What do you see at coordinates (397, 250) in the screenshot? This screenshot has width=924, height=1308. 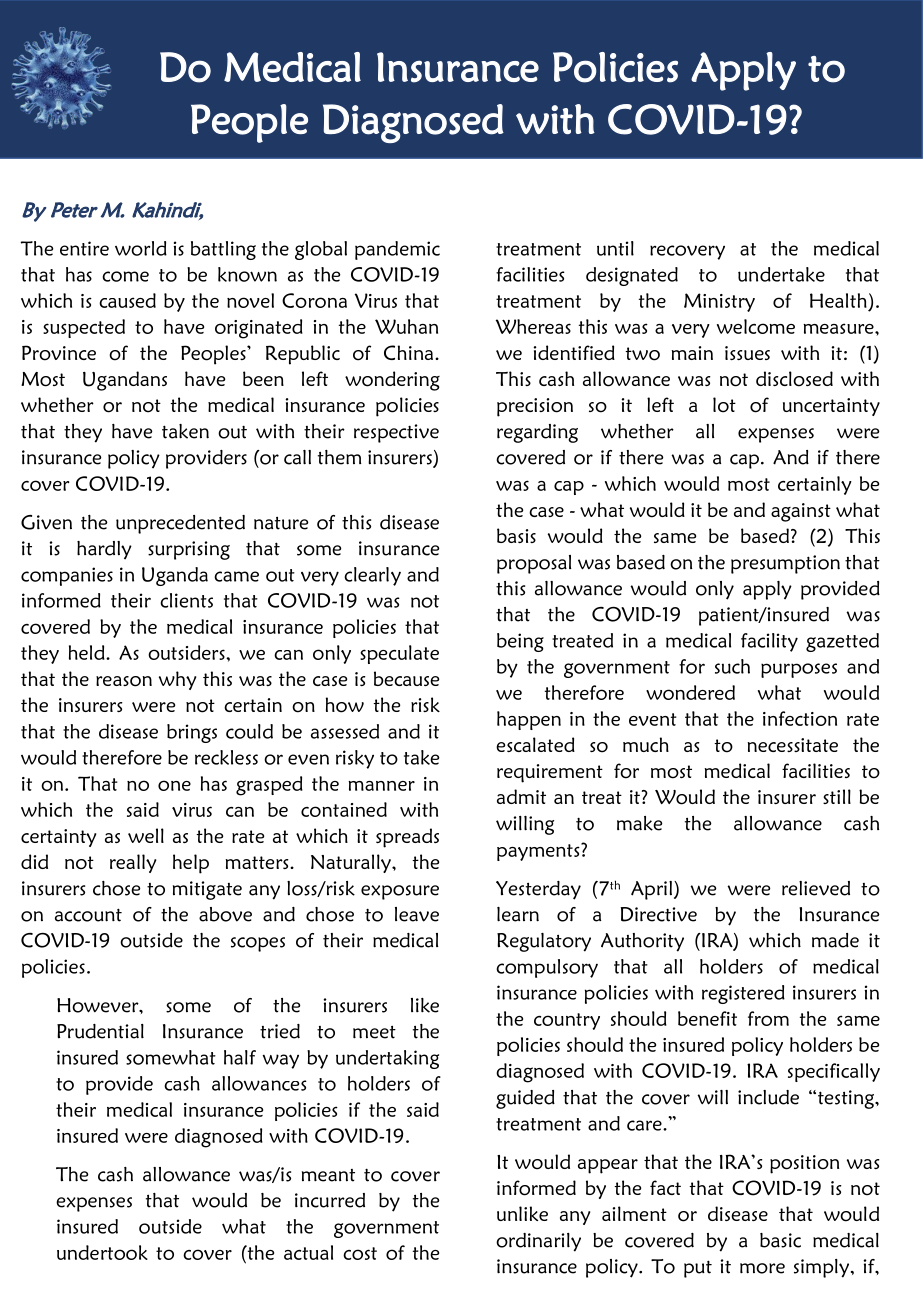 I see `pandemic` at bounding box center [397, 250].
